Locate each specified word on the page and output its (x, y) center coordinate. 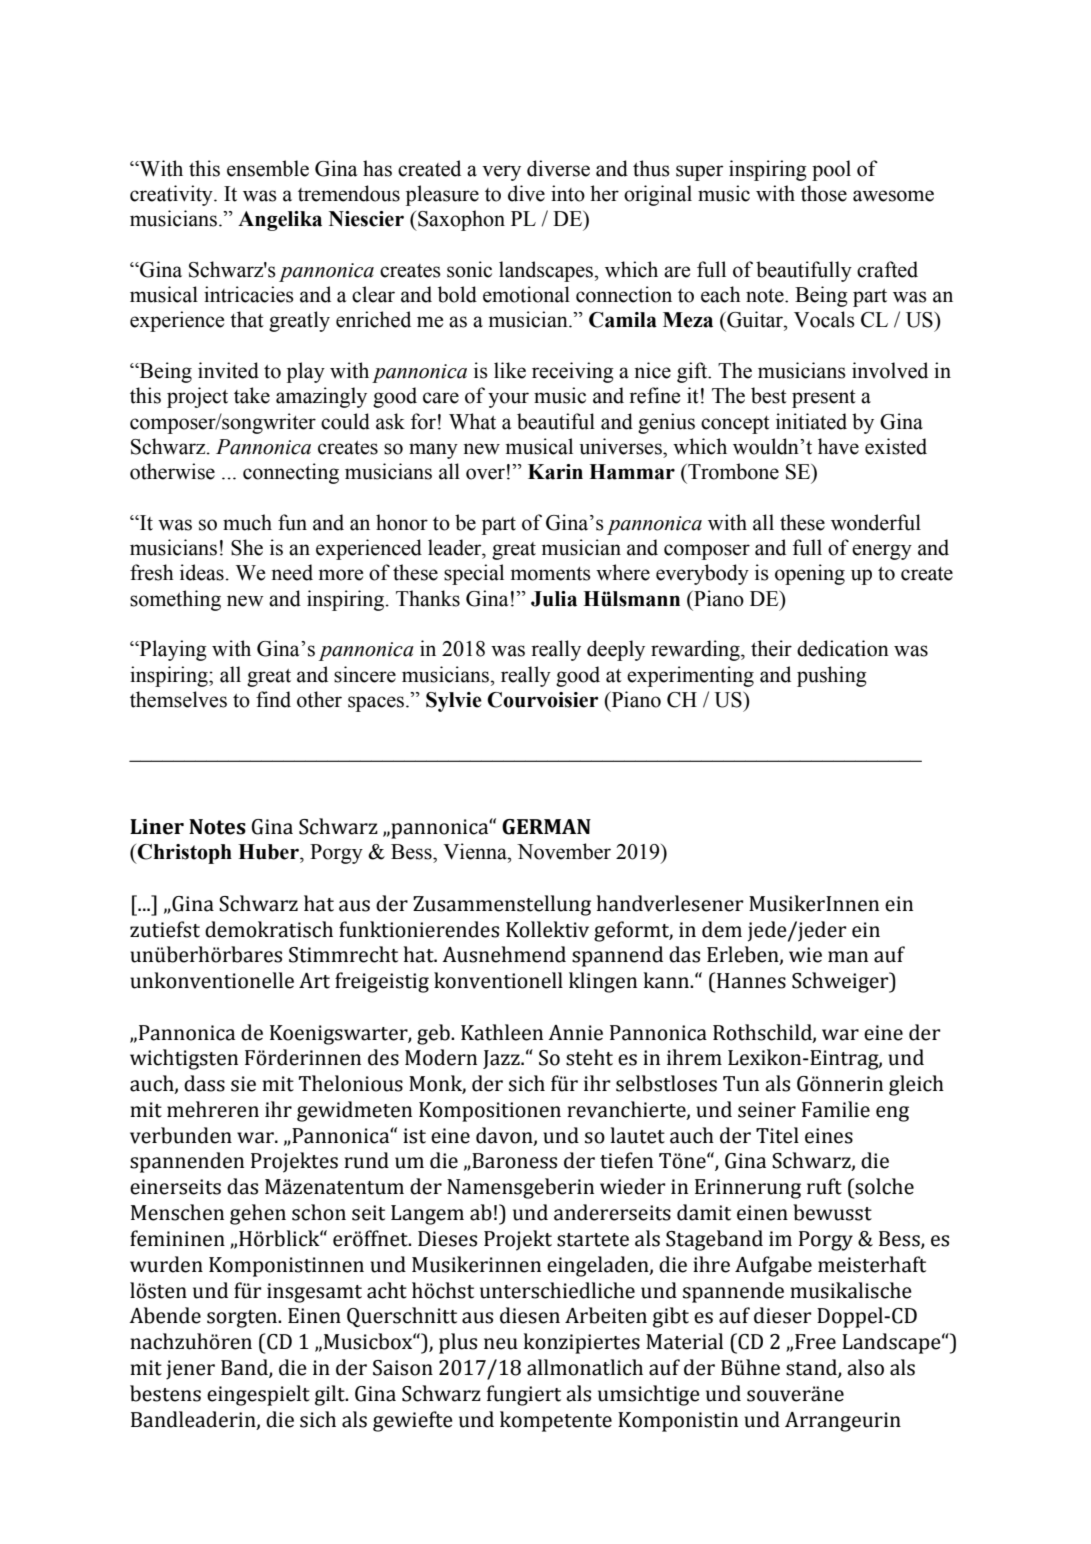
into (568, 193)
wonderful (876, 522)
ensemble (268, 168)
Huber (269, 852)
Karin (555, 472)
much (247, 522)
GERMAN (546, 827)
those (824, 193)
